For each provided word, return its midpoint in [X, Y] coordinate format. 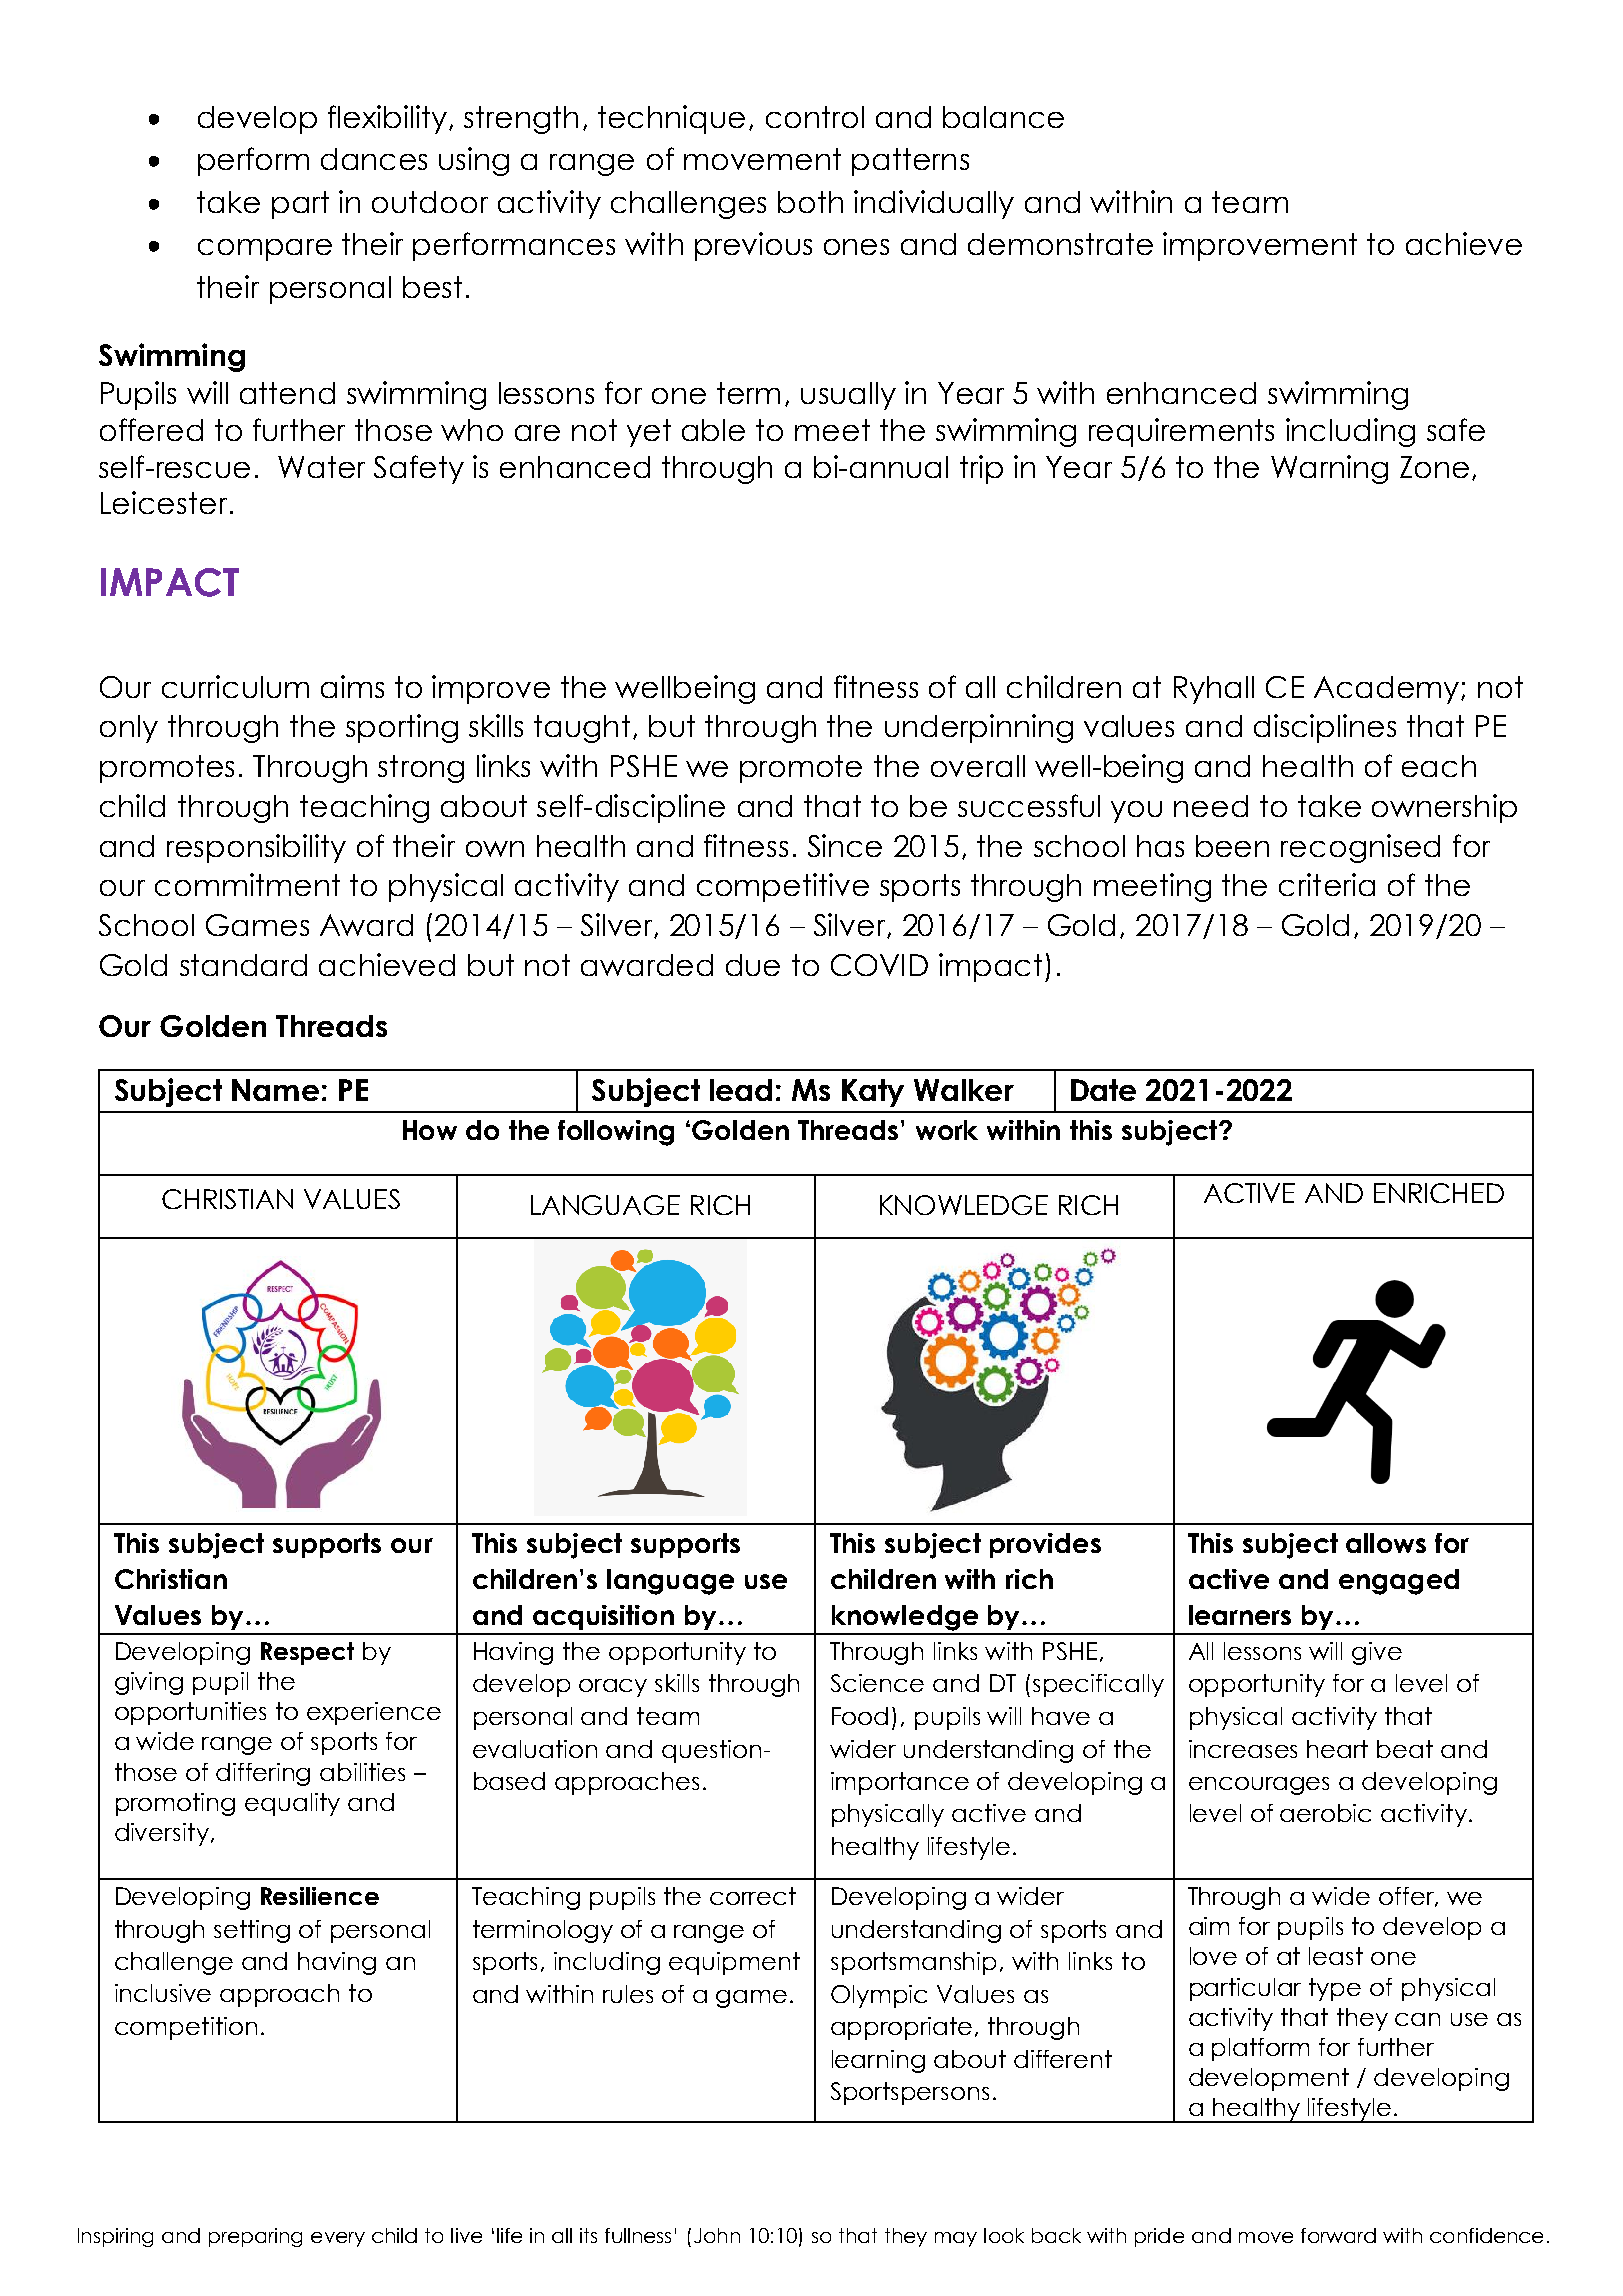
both [810, 202]
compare [265, 250]
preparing [255, 2237]
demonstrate [1060, 244]
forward [1338, 2235]
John [717, 2235]
